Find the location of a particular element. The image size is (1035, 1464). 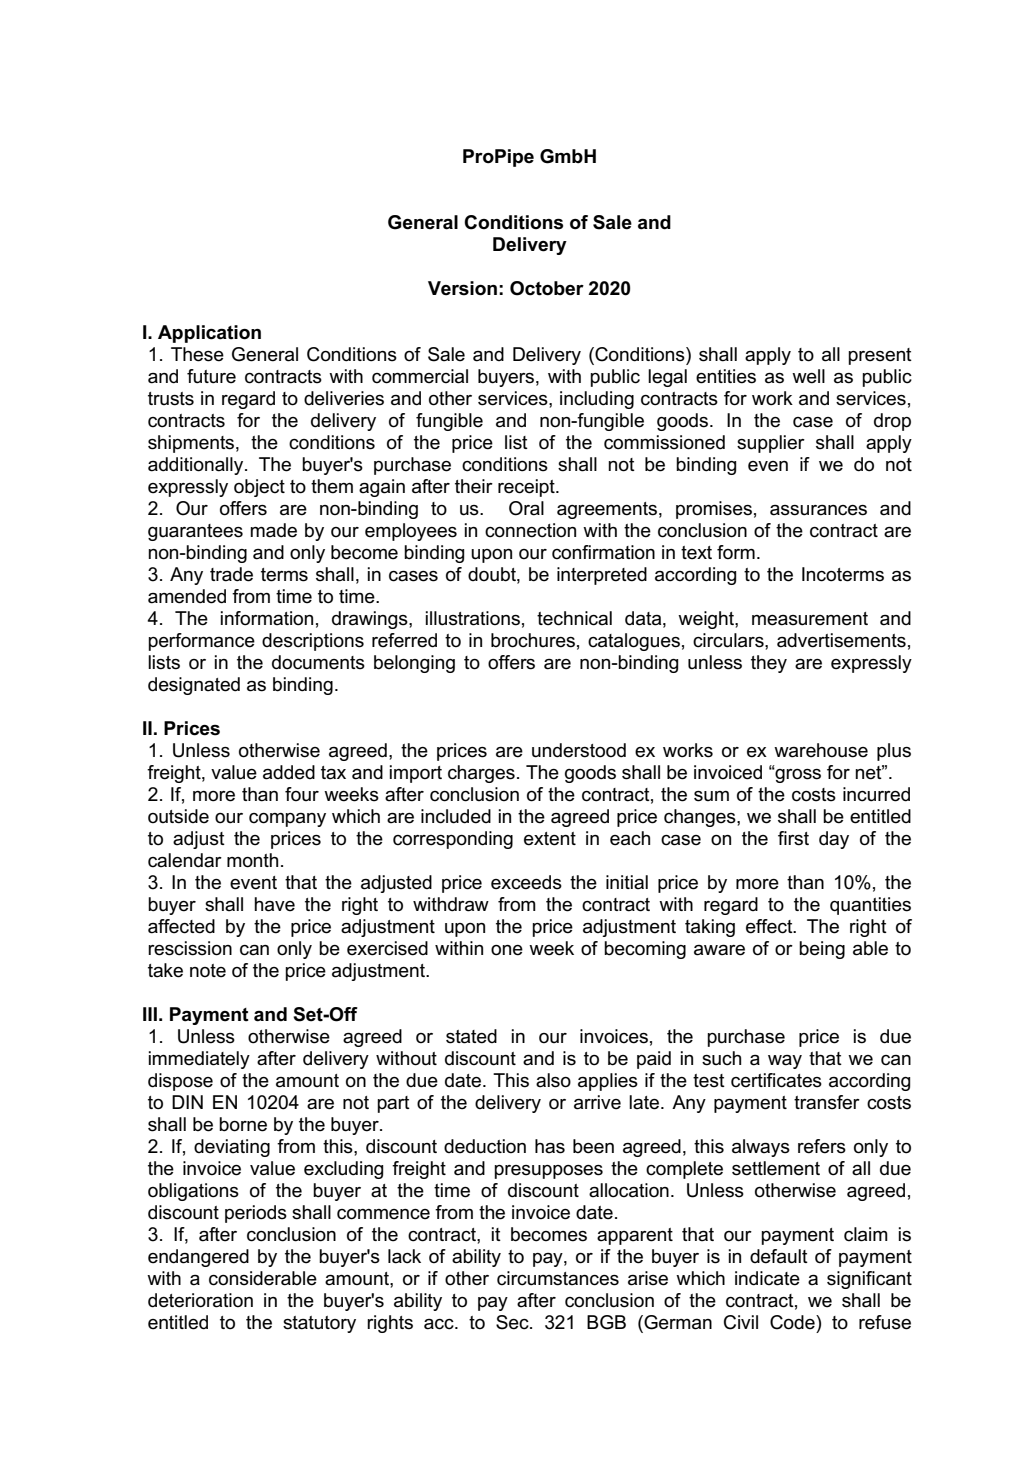

Application is located at coordinates (209, 334).
